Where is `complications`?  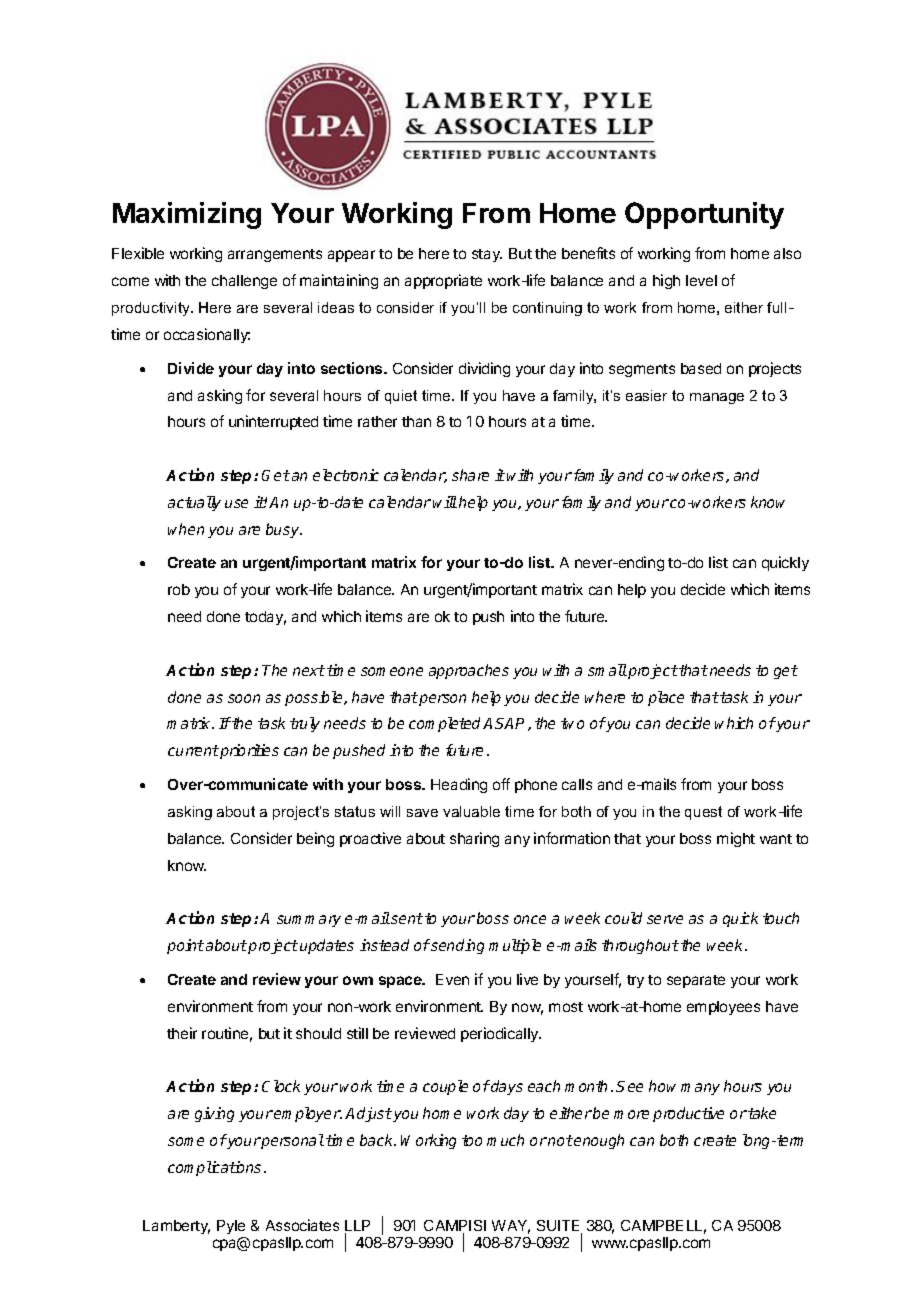
complications is located at coordinates (214, 1168).
